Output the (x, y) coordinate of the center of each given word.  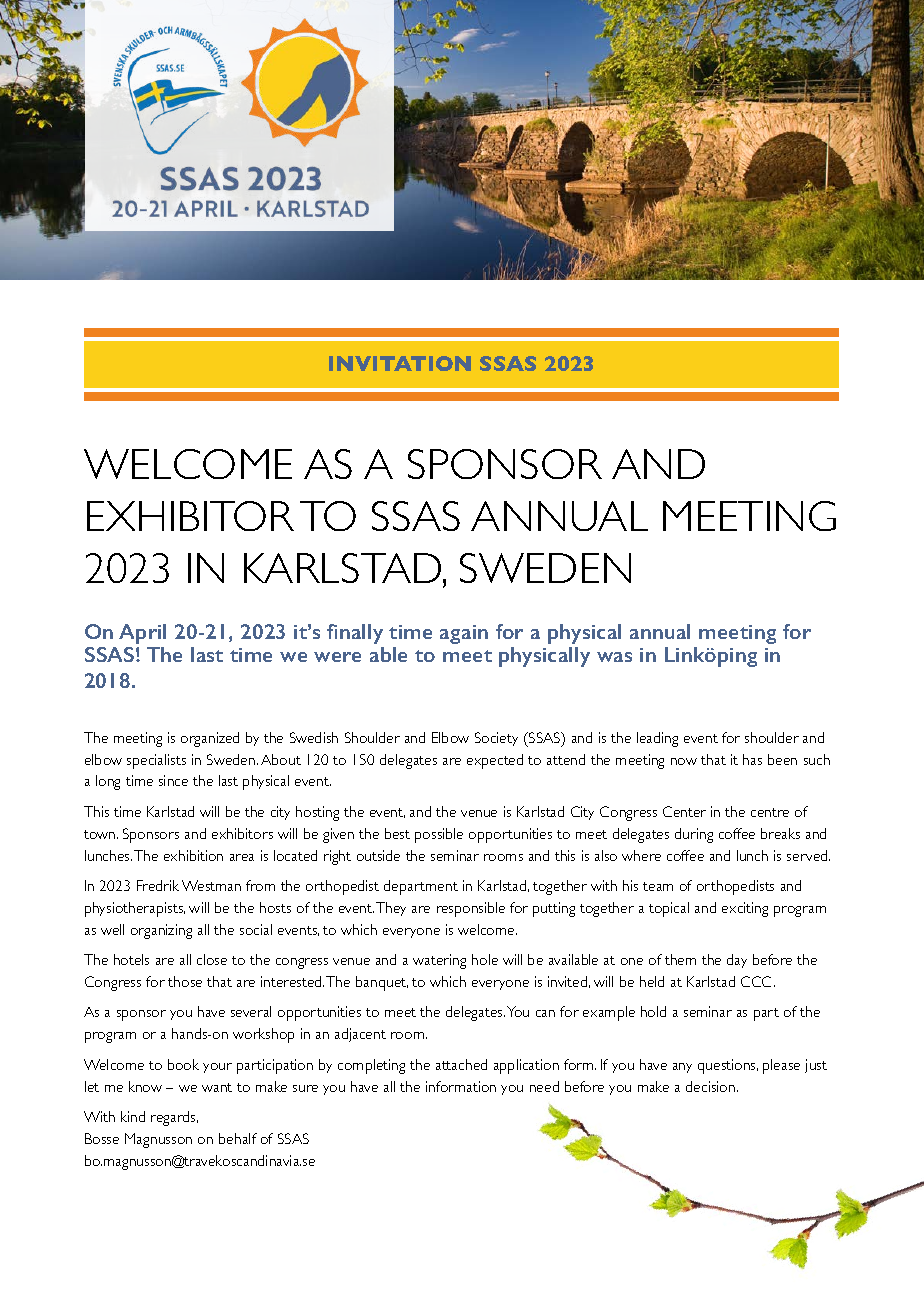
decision (712, 1086)
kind (133, 1116)
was (614, 657)
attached (461, 1064)
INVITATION (400, 363)
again (464, 634)
